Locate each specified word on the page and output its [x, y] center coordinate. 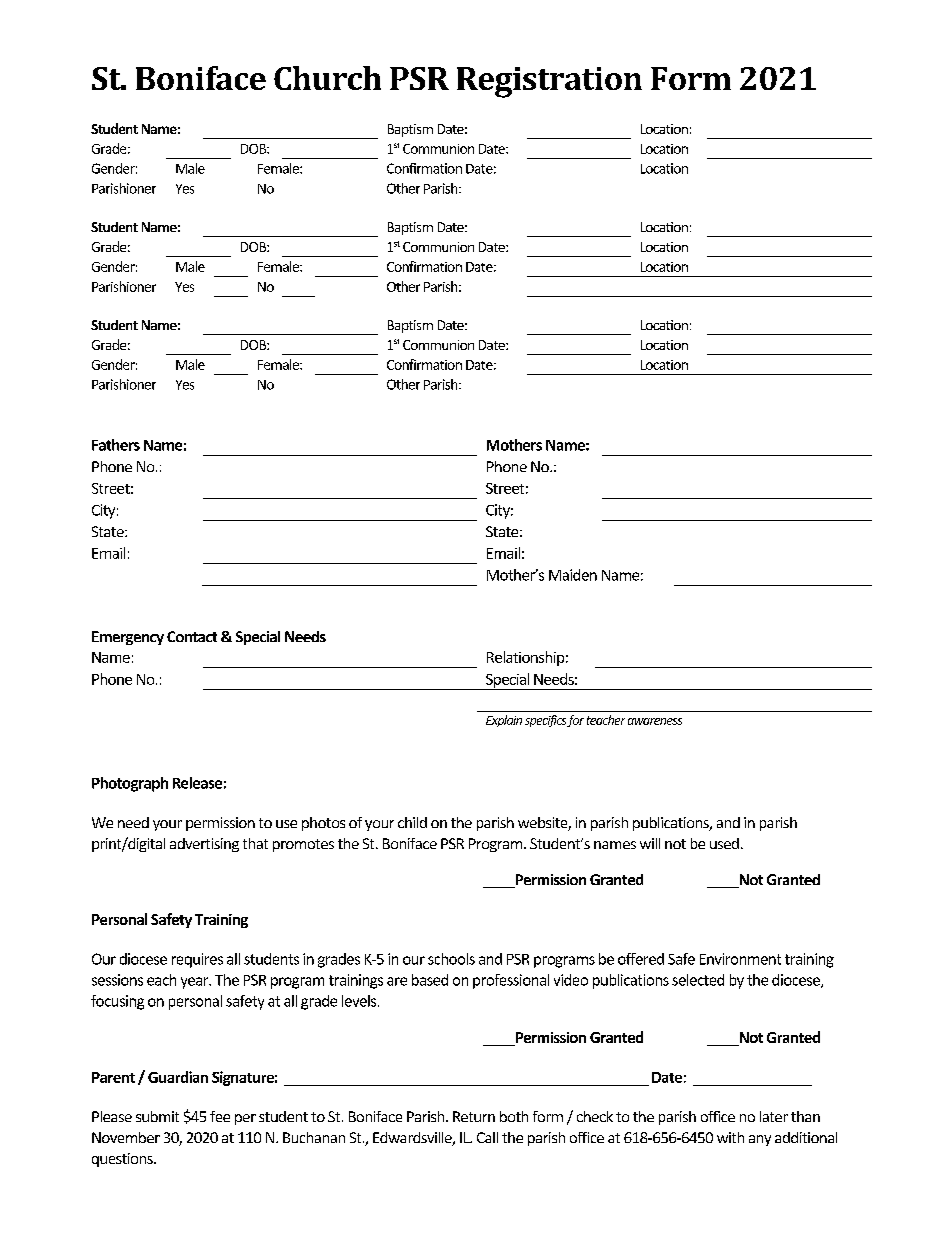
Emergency [128, 638]
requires [197, 960]
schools [451, 959]
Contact [192, 636]
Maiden [573, 575]
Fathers [116, 445]
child [412, 822]
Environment [740, 959]
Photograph [130, 784]
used [724, 843]
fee [220, 1116]
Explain [504, 721]
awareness [655, 721]
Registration [549, 82]
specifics [545, 721]
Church [327, 78]
